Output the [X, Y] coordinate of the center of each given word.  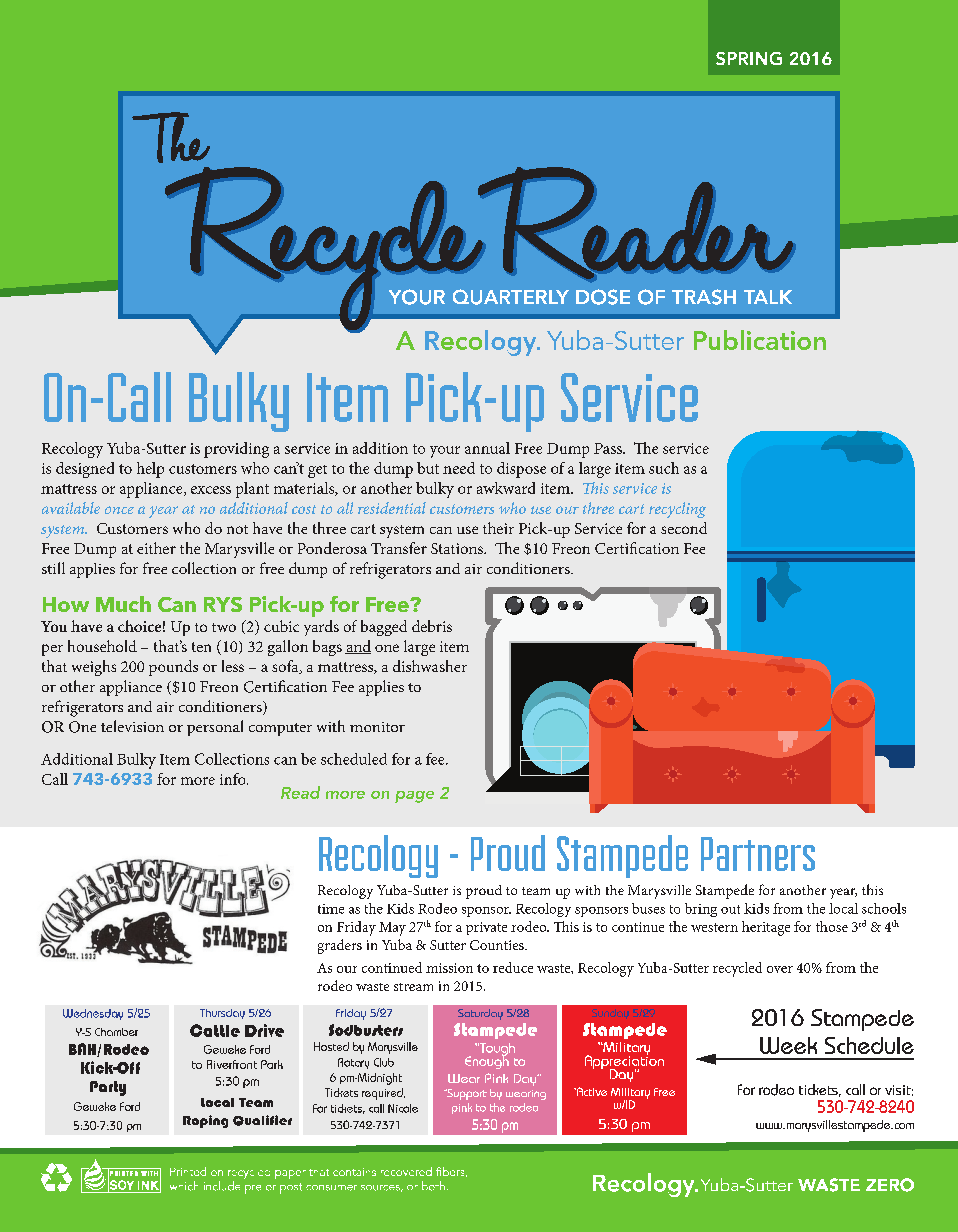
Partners [758, 854]
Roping [205, 1121]
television [132, 726]
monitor [377, 727]
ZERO [890, 1185]
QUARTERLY [511, 297]
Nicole [403, 1108]
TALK [768, 297]
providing [236, 450]
